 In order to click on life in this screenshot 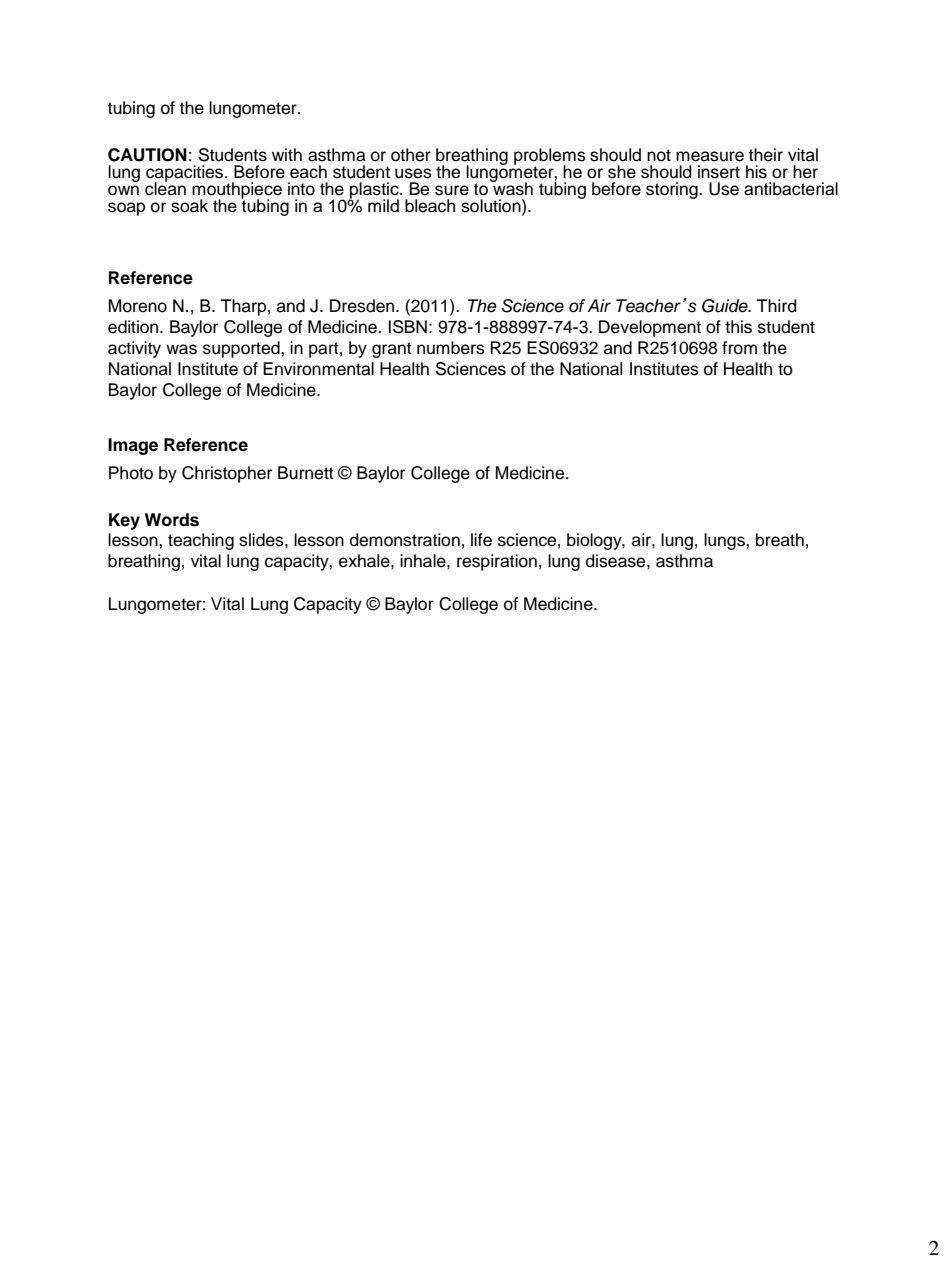, I will do `click(481, 540)`.
